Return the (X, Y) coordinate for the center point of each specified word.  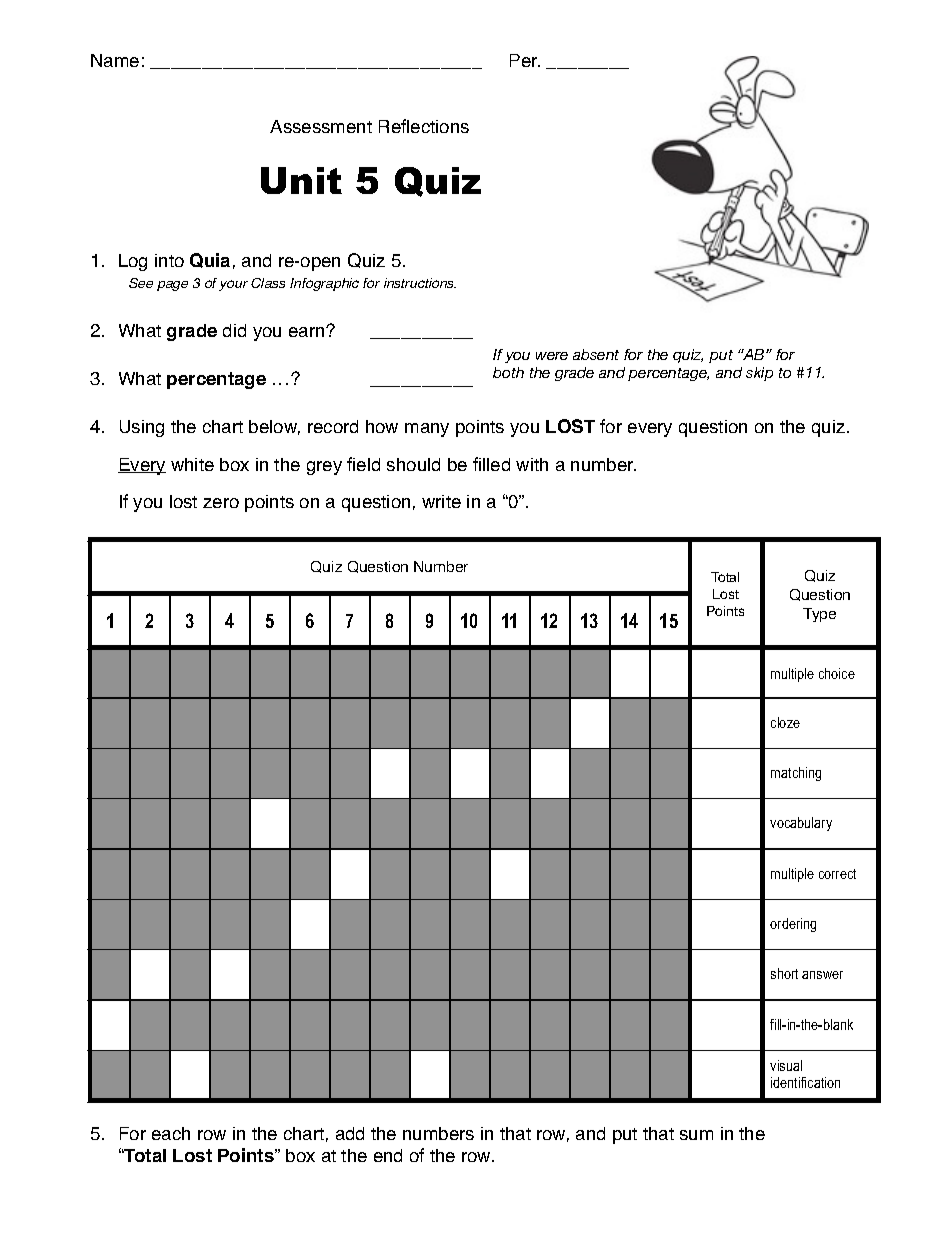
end (388, 1155)
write (441, 501)
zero (221, 503)
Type (819, 615)
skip (759, 374)
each (171, 1133)
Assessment (321, 126)
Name (115, 60)
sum (696, 1135)
